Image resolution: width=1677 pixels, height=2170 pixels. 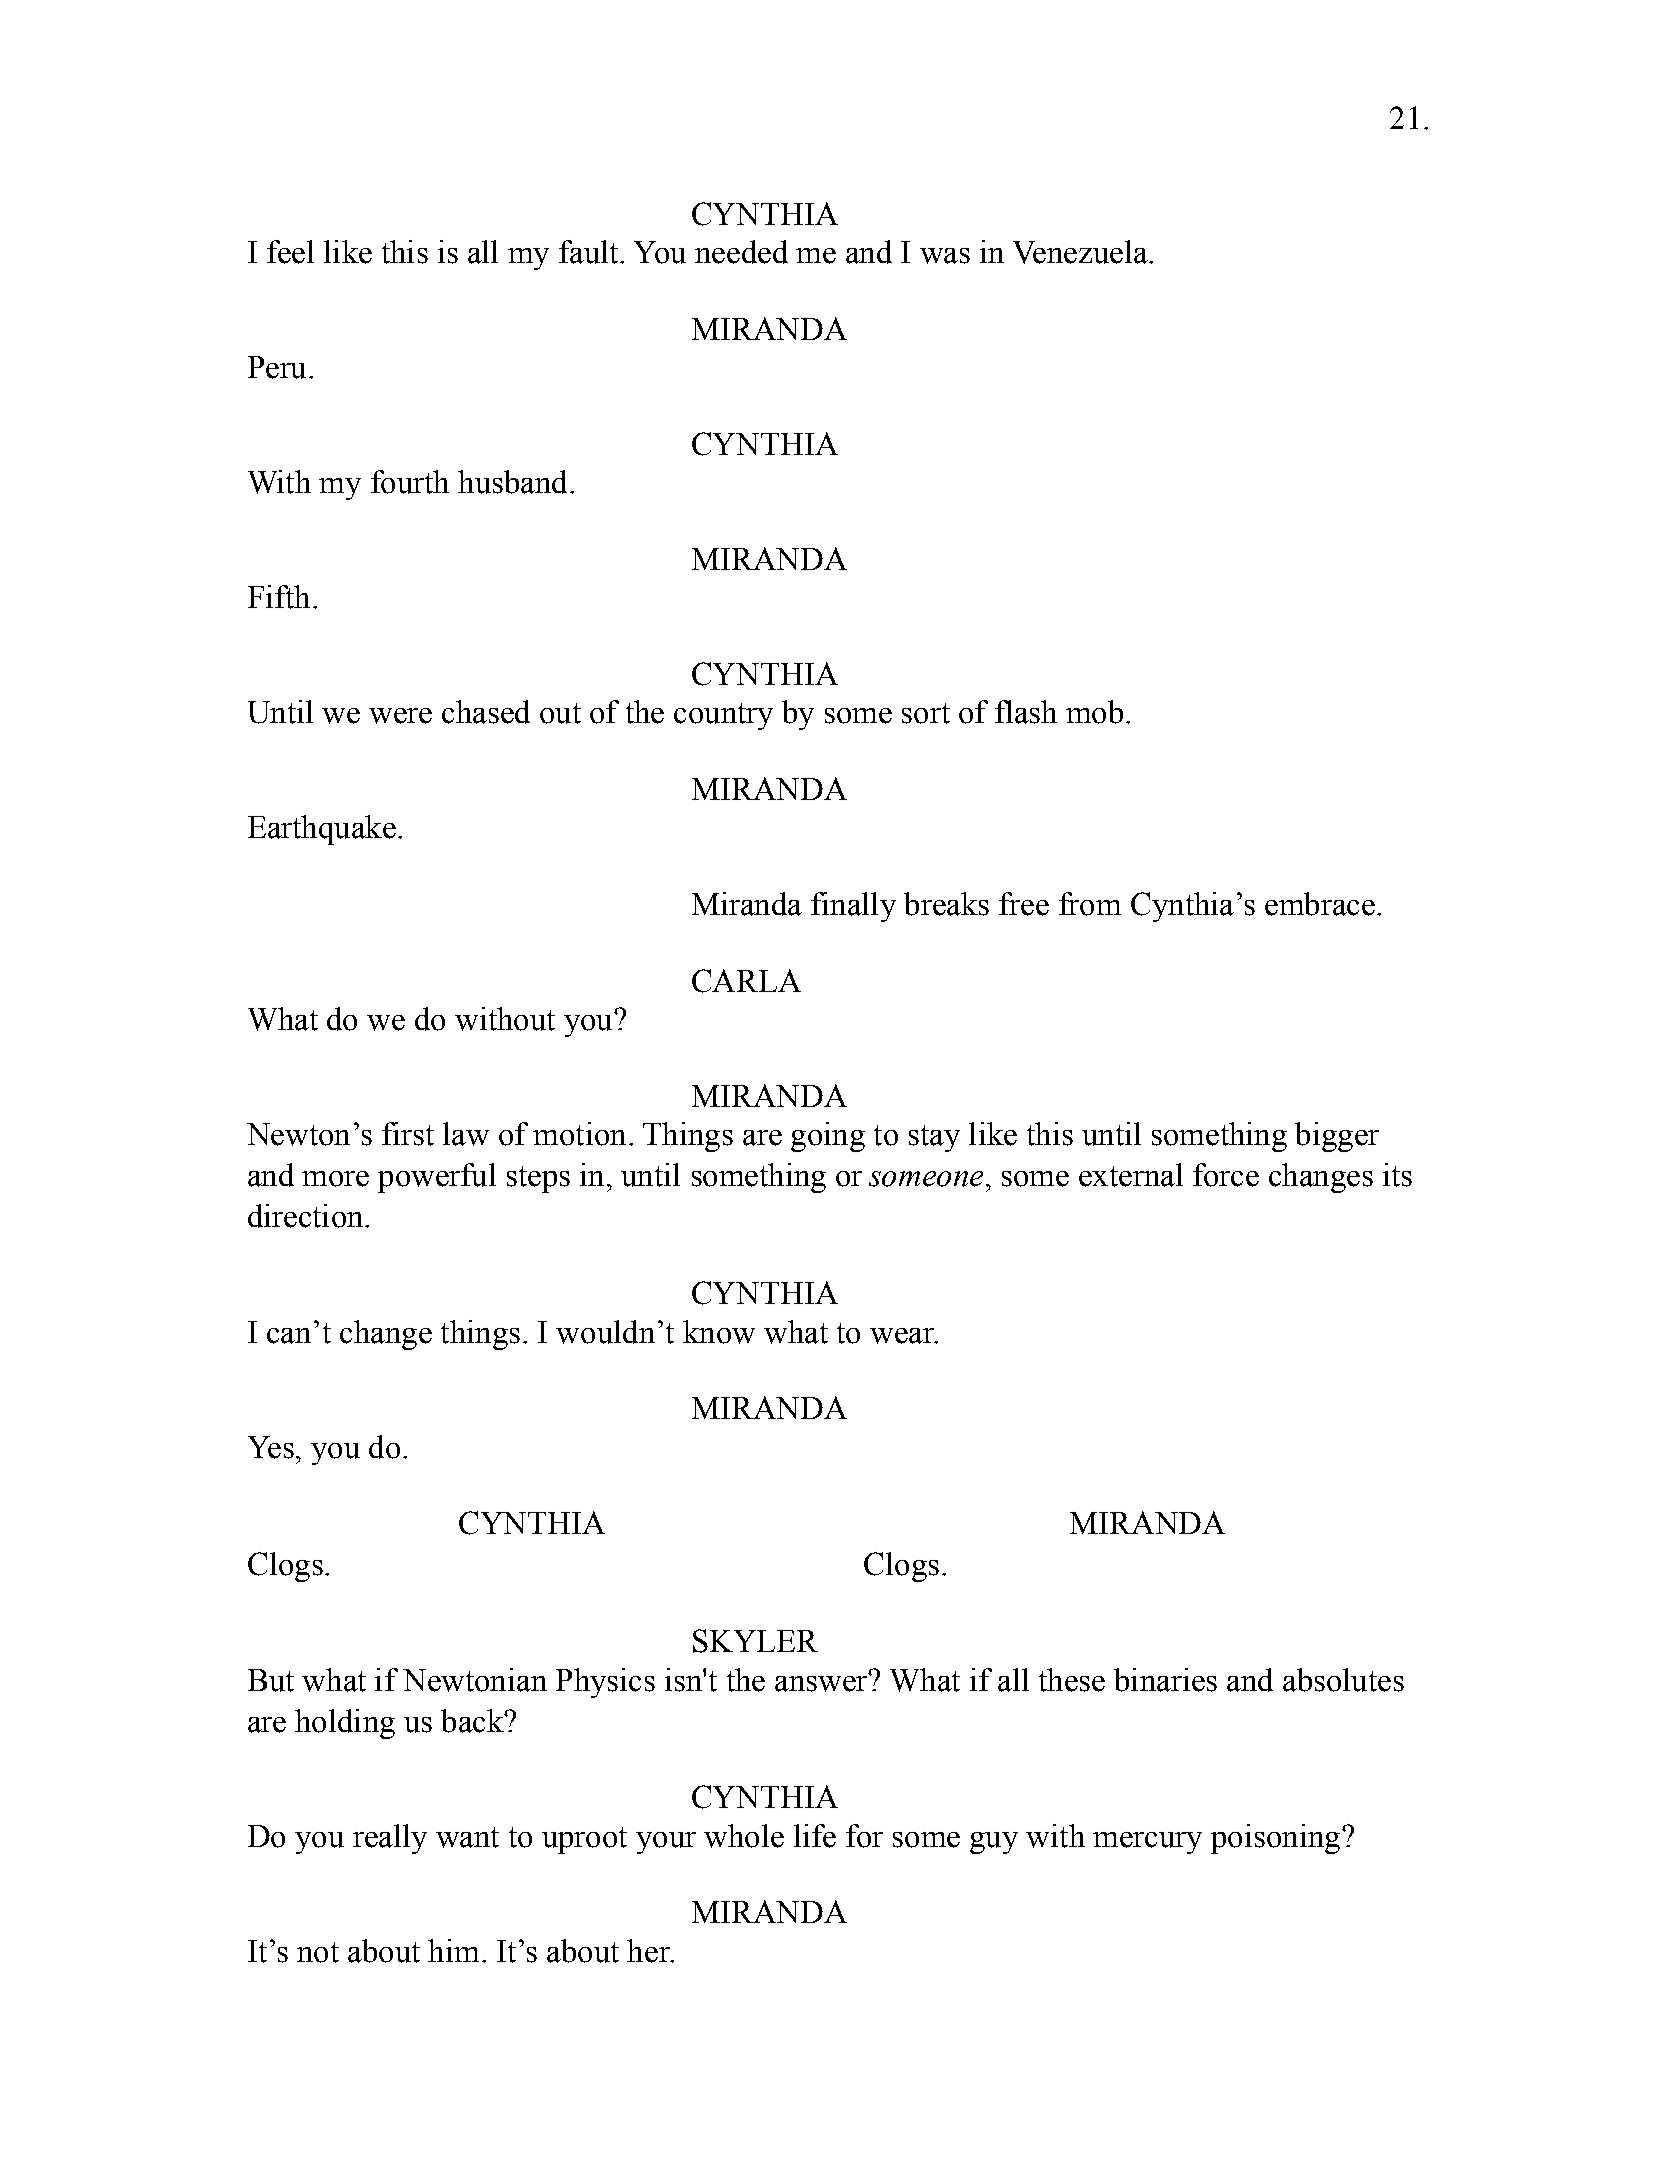 What do you see at coordinates (1343, 1680) in the screenshot?
I see `absolutes` at bounding box center [1343, 1680].
